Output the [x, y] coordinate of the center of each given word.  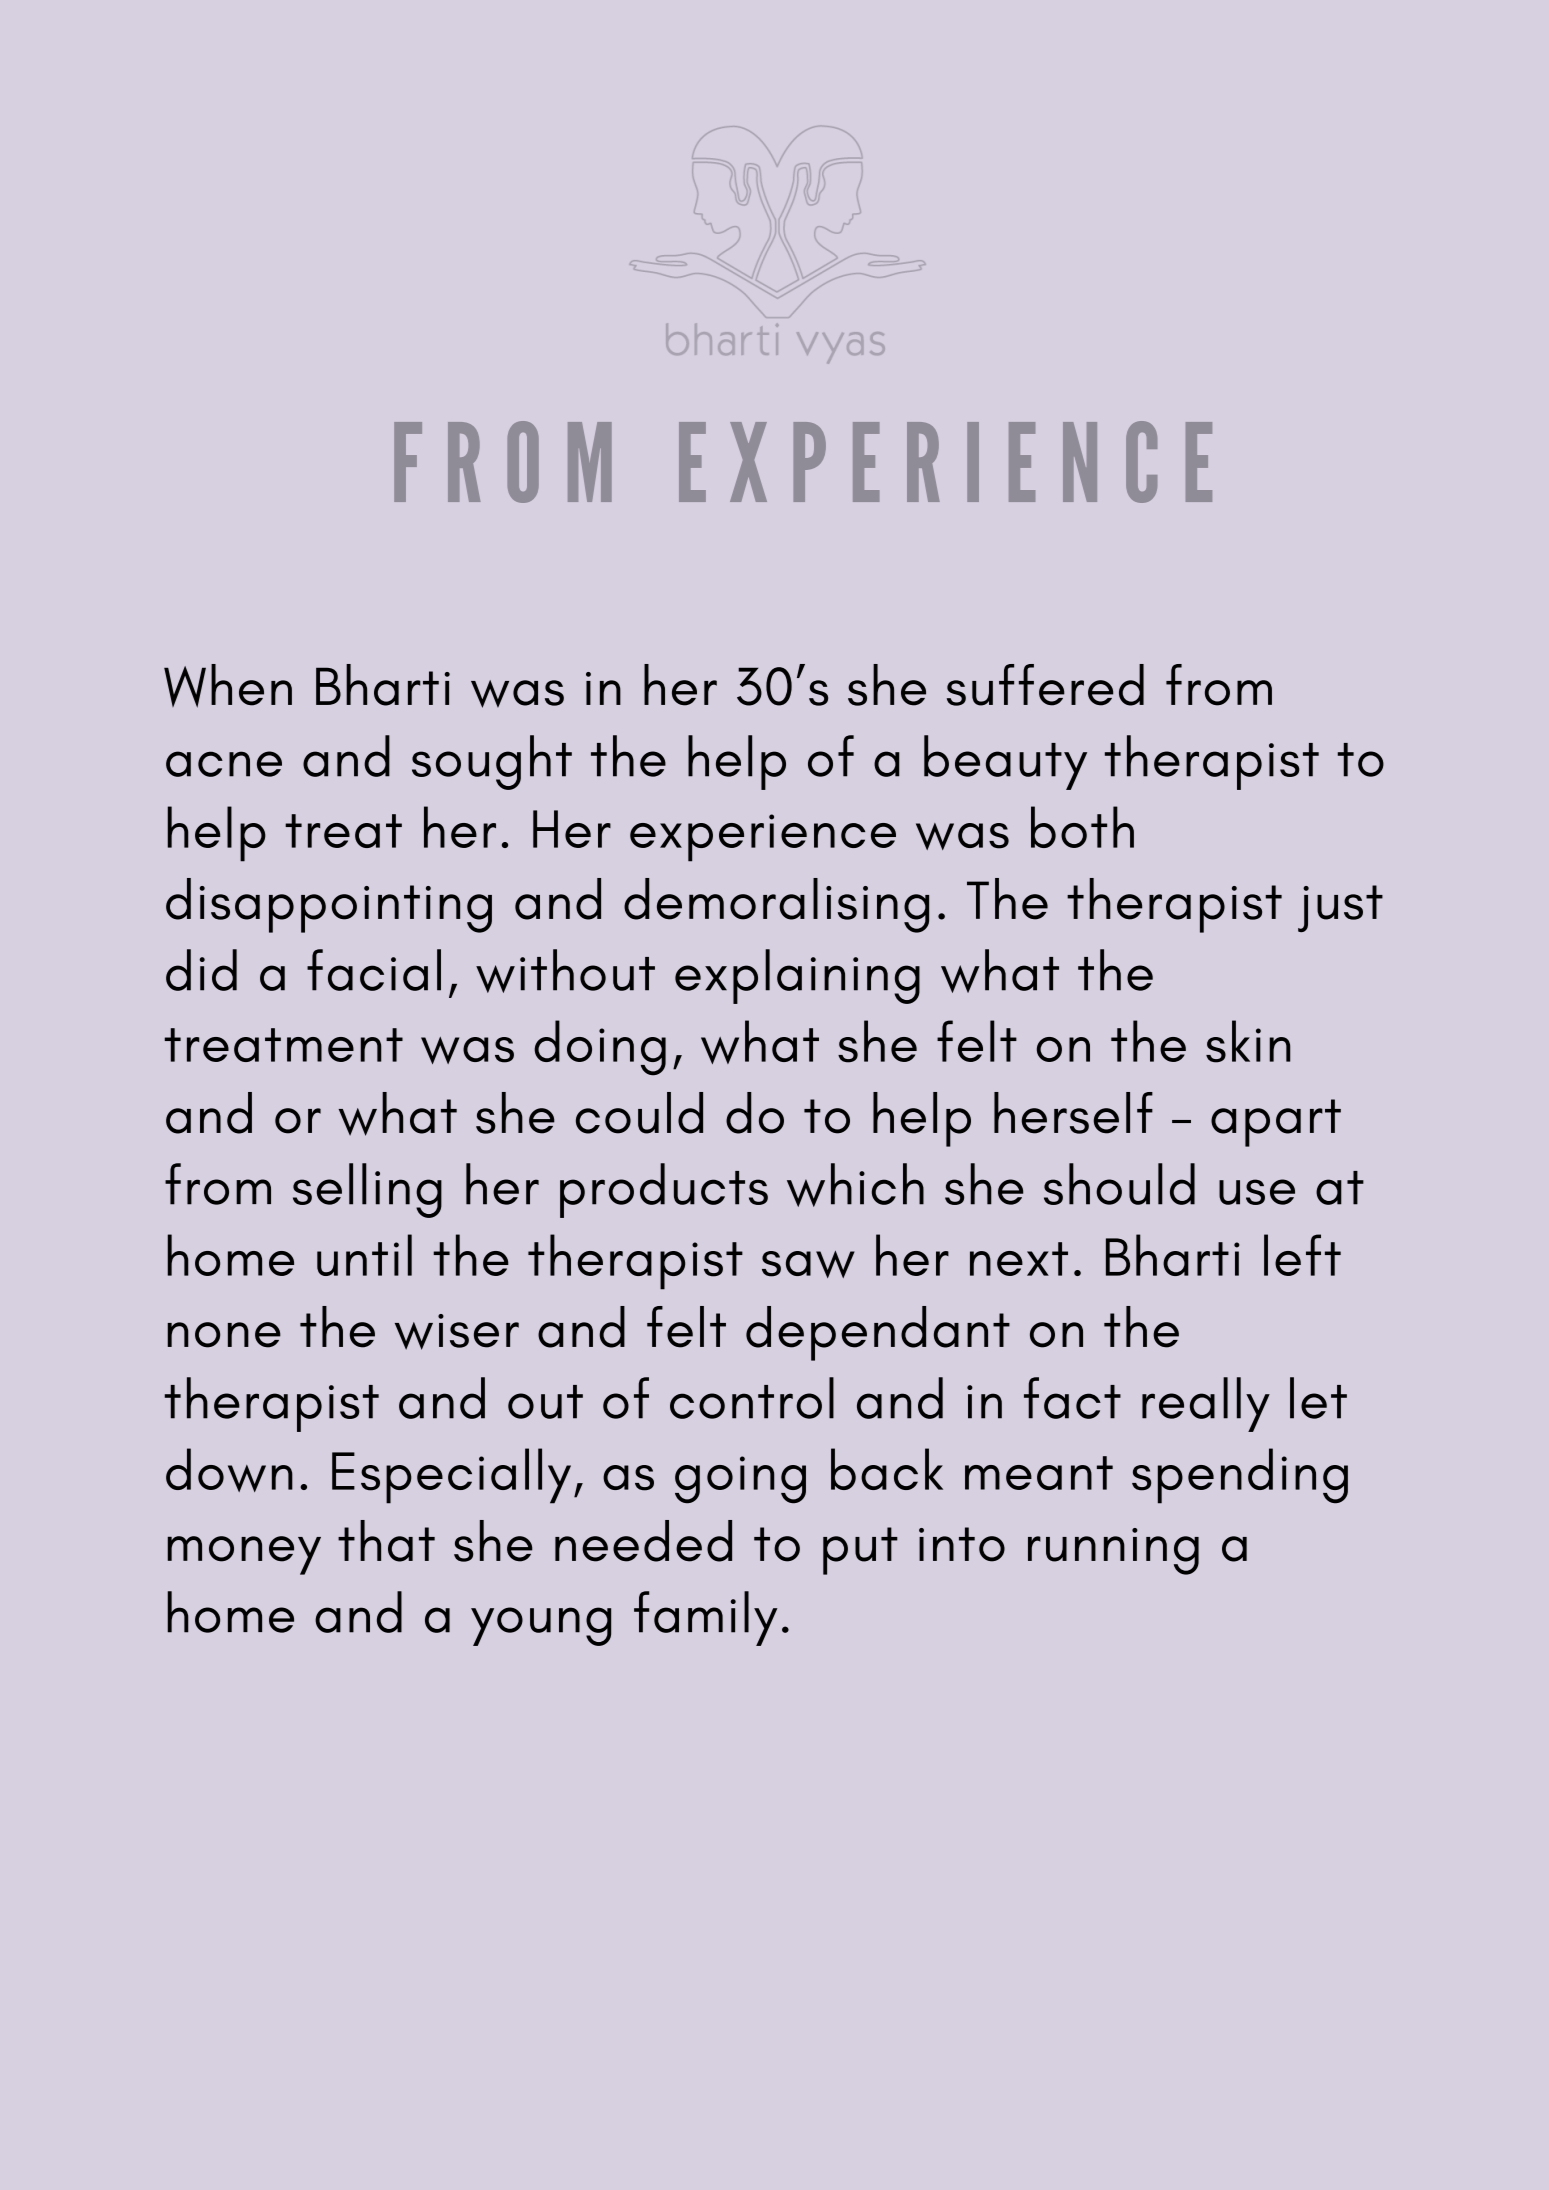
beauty [1005, 762]
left [1302, 1255]
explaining [797, 976]
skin [1248, 1041]
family [705, 1618]
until [364, 1255]
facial [374, 970]
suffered [1045, 685]
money [244, 1555]
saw [808, 1264]
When [228, 686]
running [1113, 1551]
